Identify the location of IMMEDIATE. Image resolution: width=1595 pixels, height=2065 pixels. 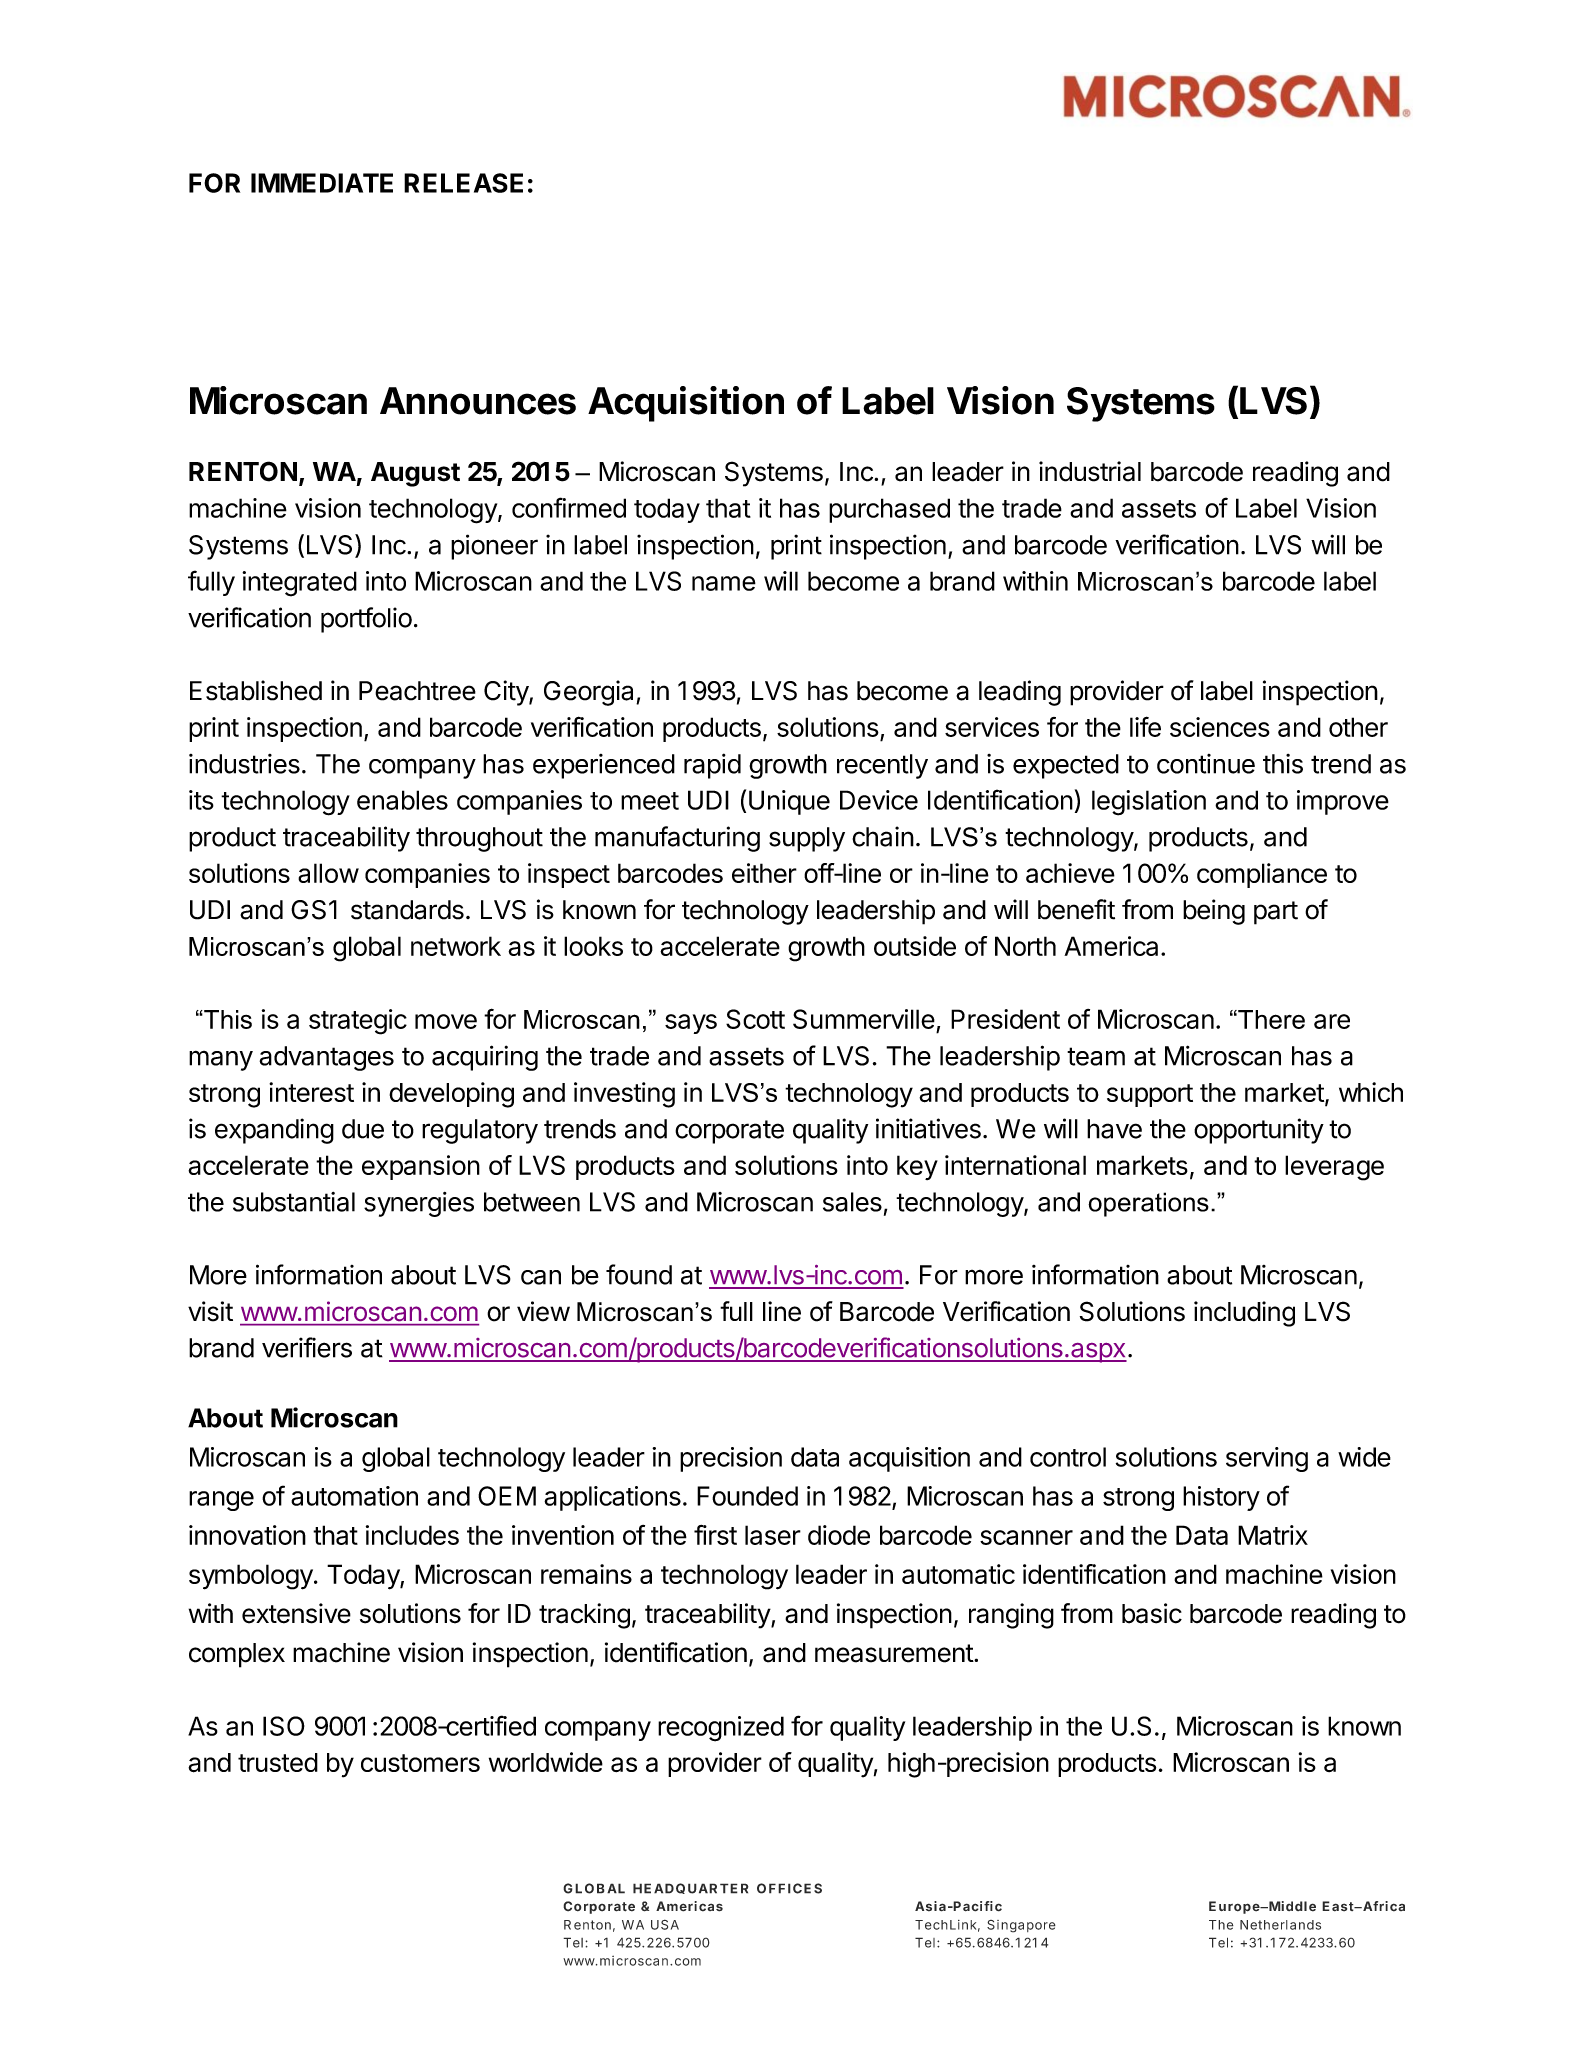
(322, 183).
